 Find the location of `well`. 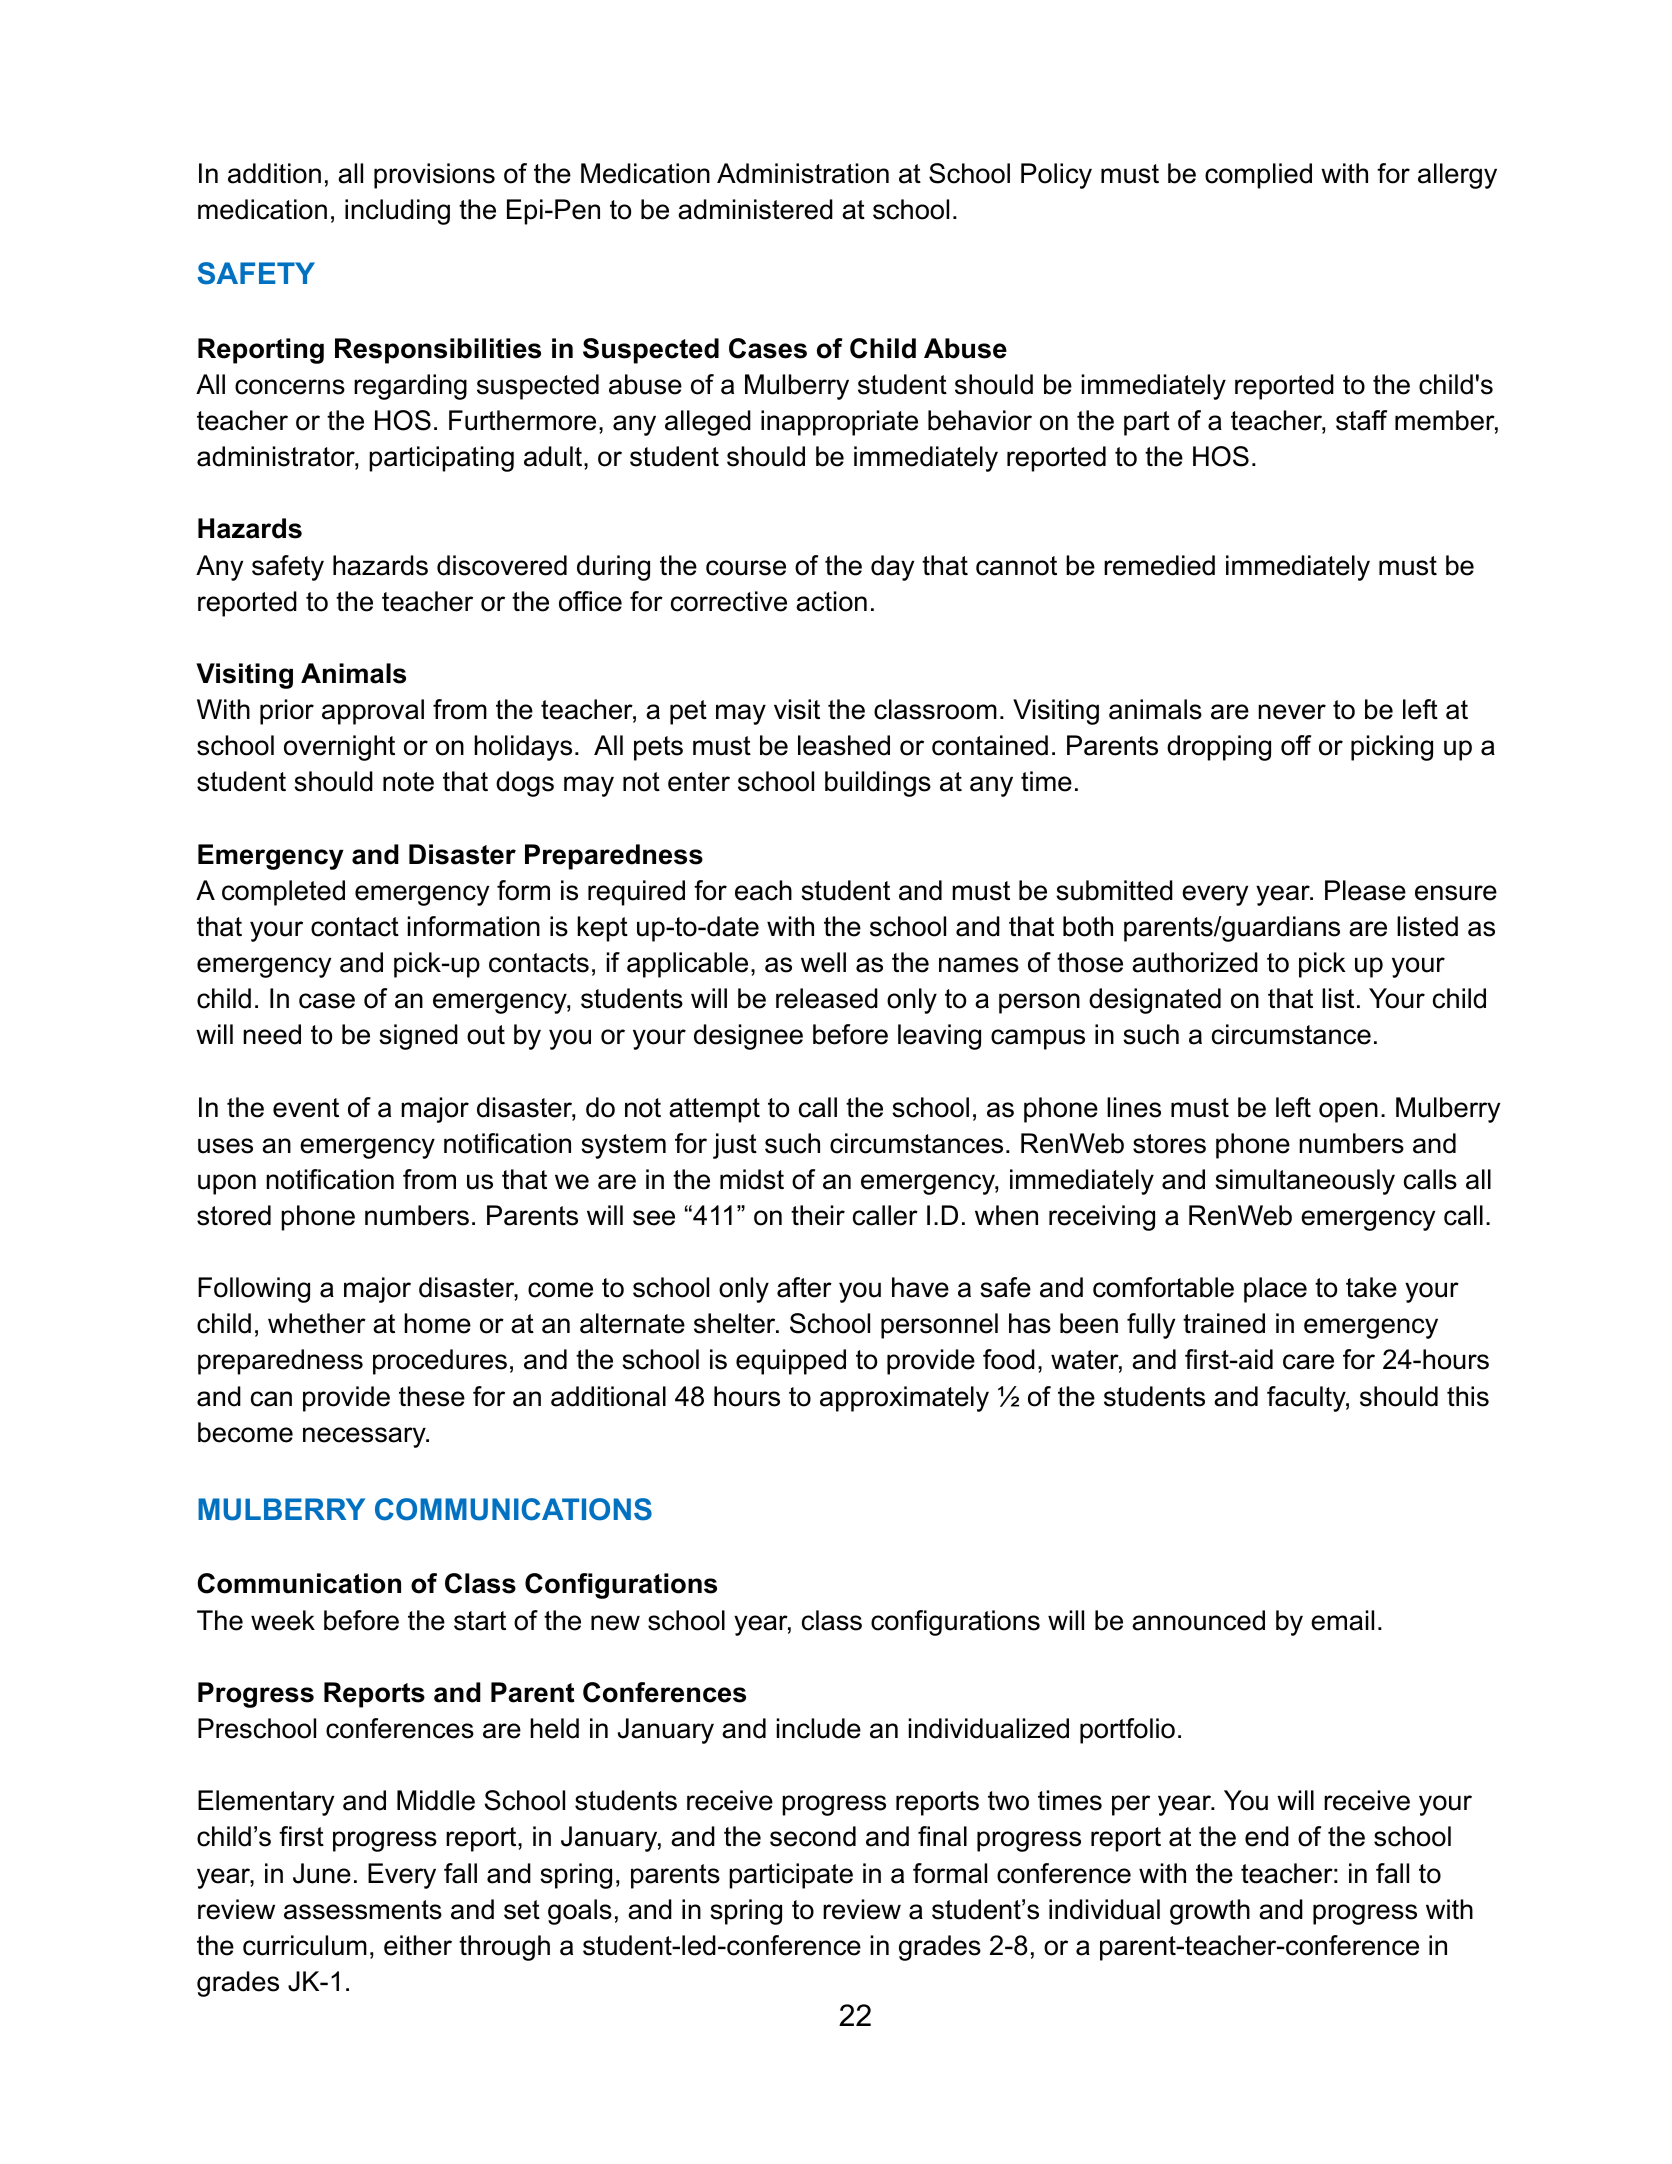

well is located at coordinates (823, 962).
